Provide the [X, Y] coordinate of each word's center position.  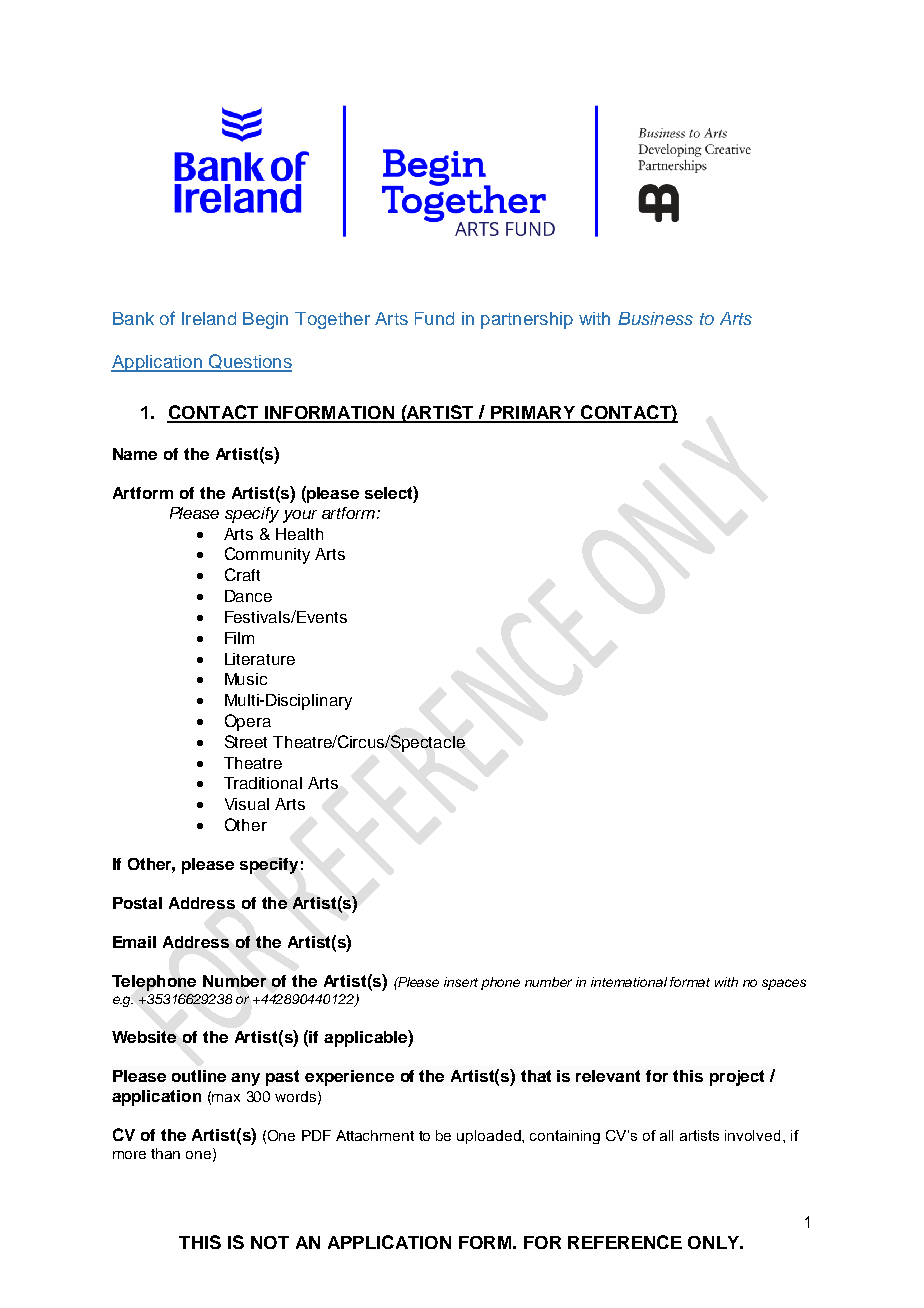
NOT [270, 1242]
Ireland [209, 318]
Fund [434, 318]
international [629, 982]
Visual [247, 804]
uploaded [490, 1137]
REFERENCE [625, 1242]
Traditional [263, 783]
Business [655, 318]
